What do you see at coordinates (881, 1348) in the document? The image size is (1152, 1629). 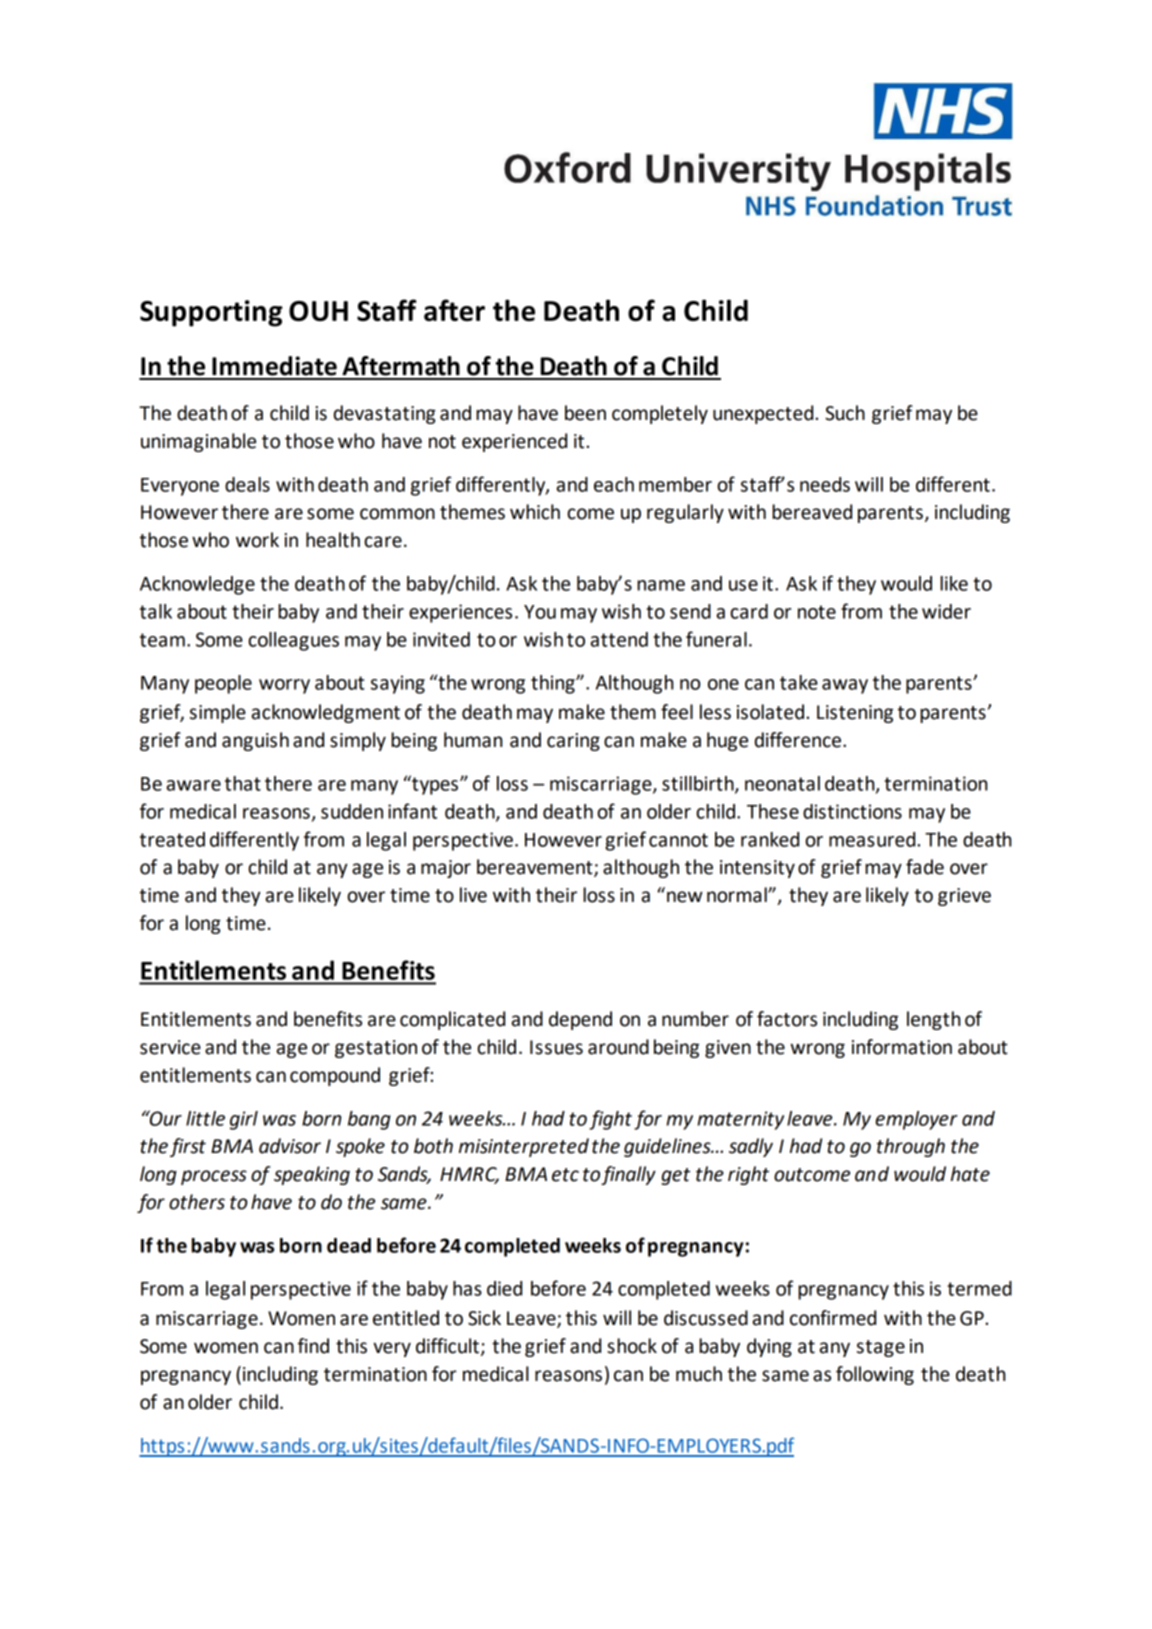 I see `stage` at bounding box center [881, 1348].
